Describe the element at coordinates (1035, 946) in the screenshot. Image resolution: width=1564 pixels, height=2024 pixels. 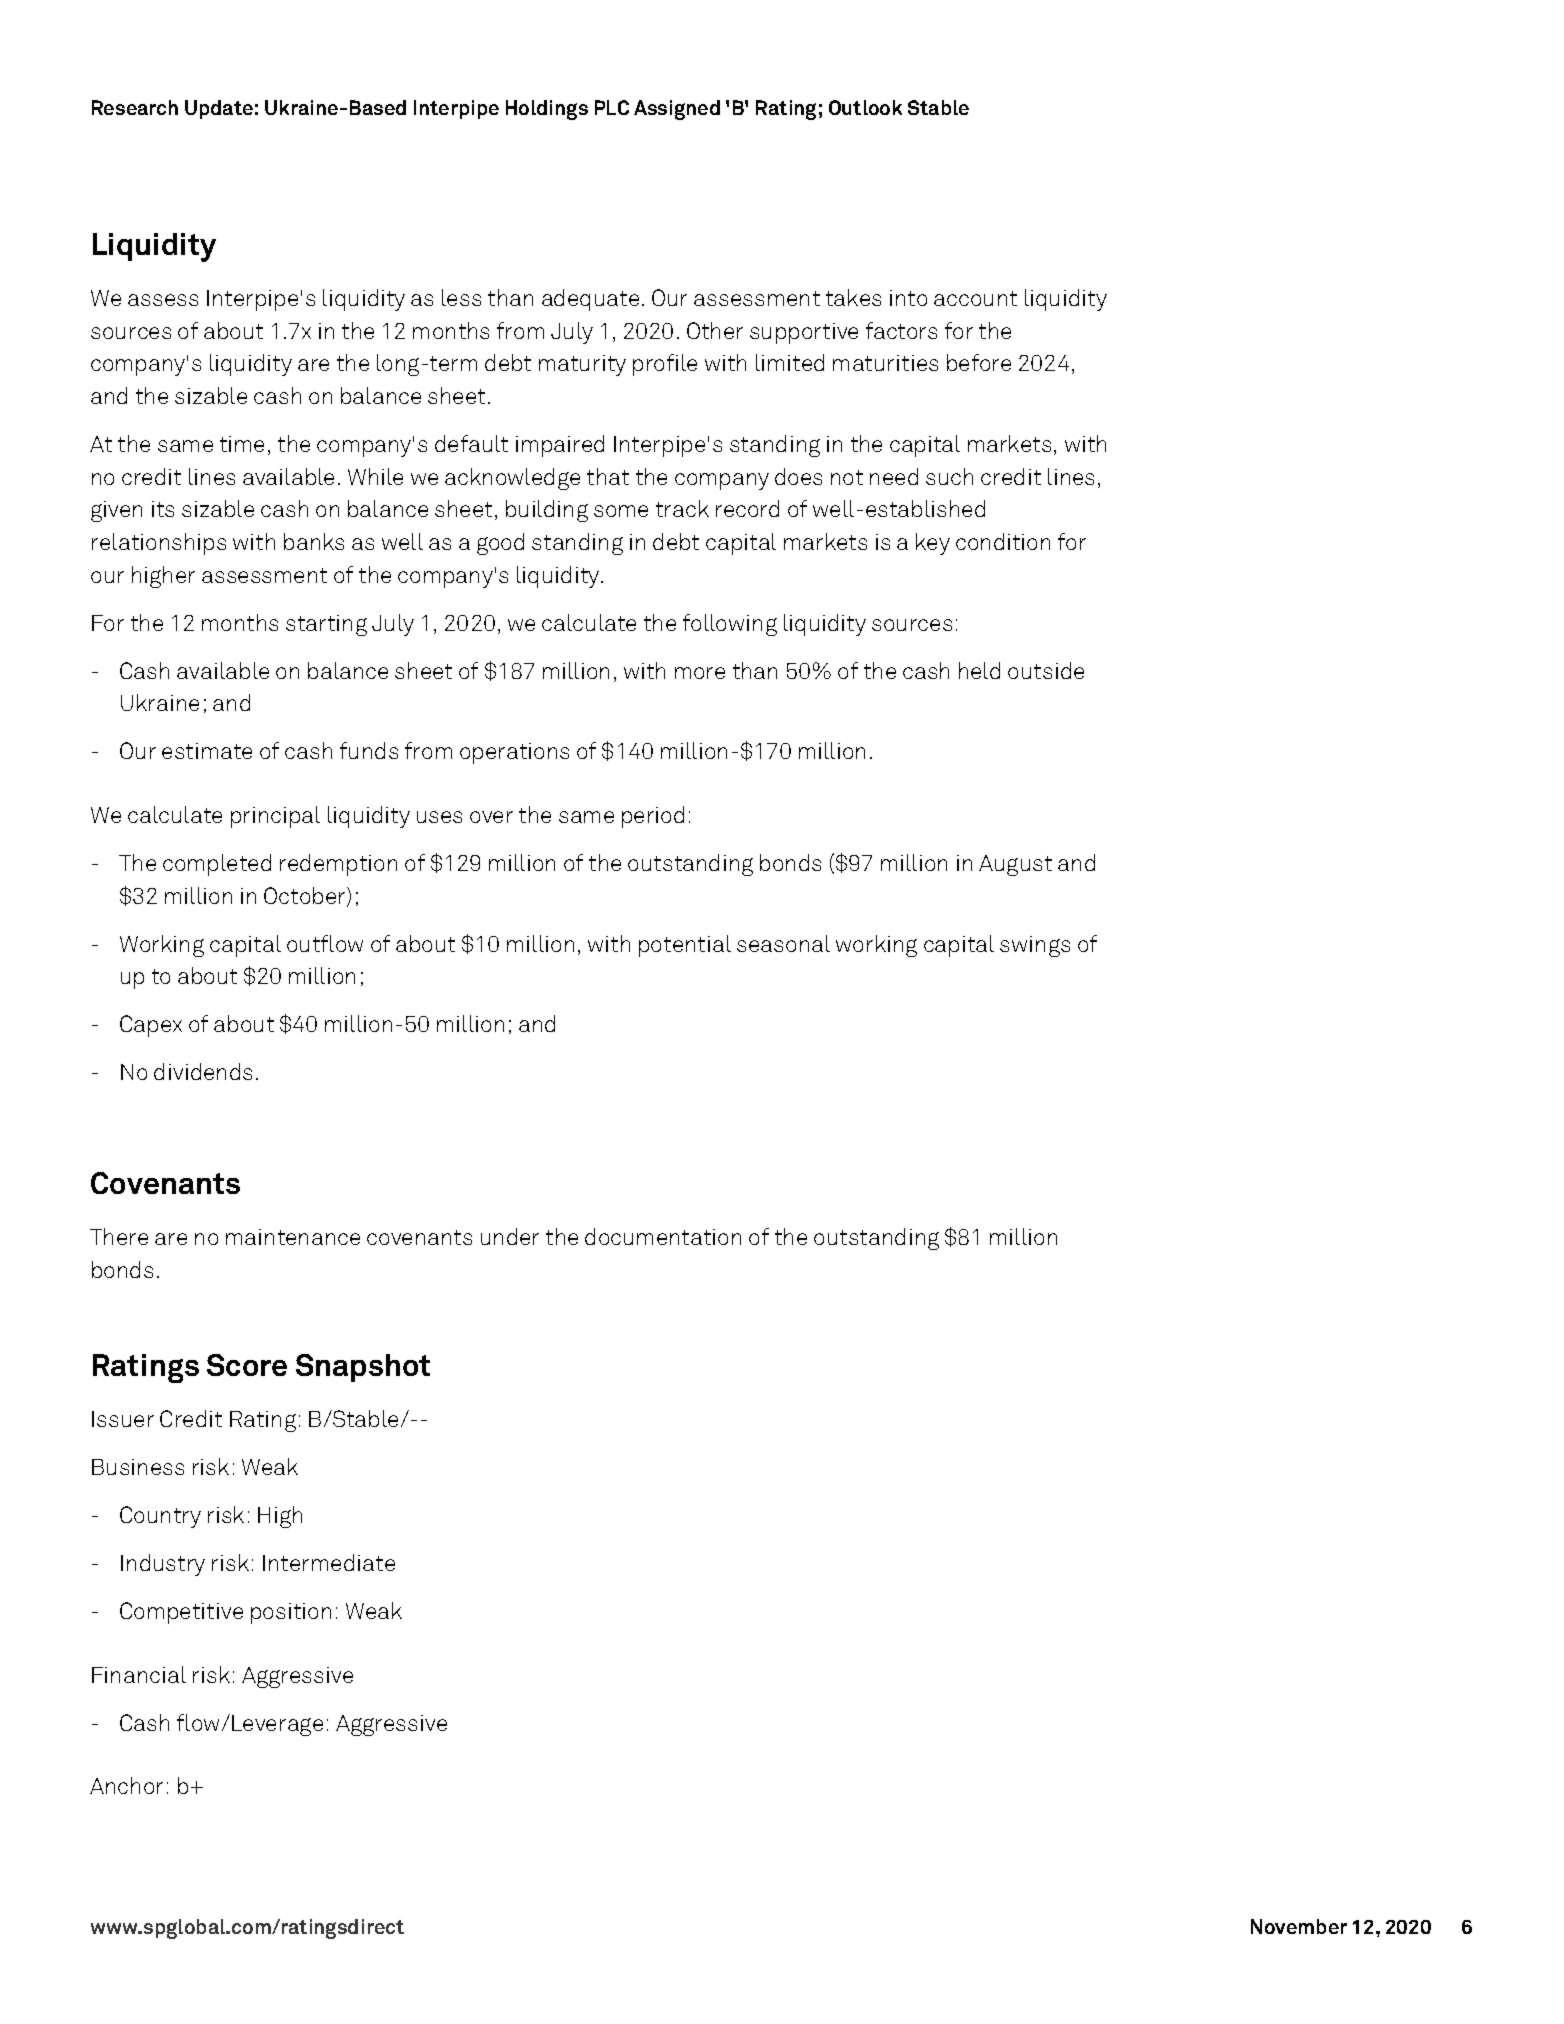
I see `swings` at that location.
